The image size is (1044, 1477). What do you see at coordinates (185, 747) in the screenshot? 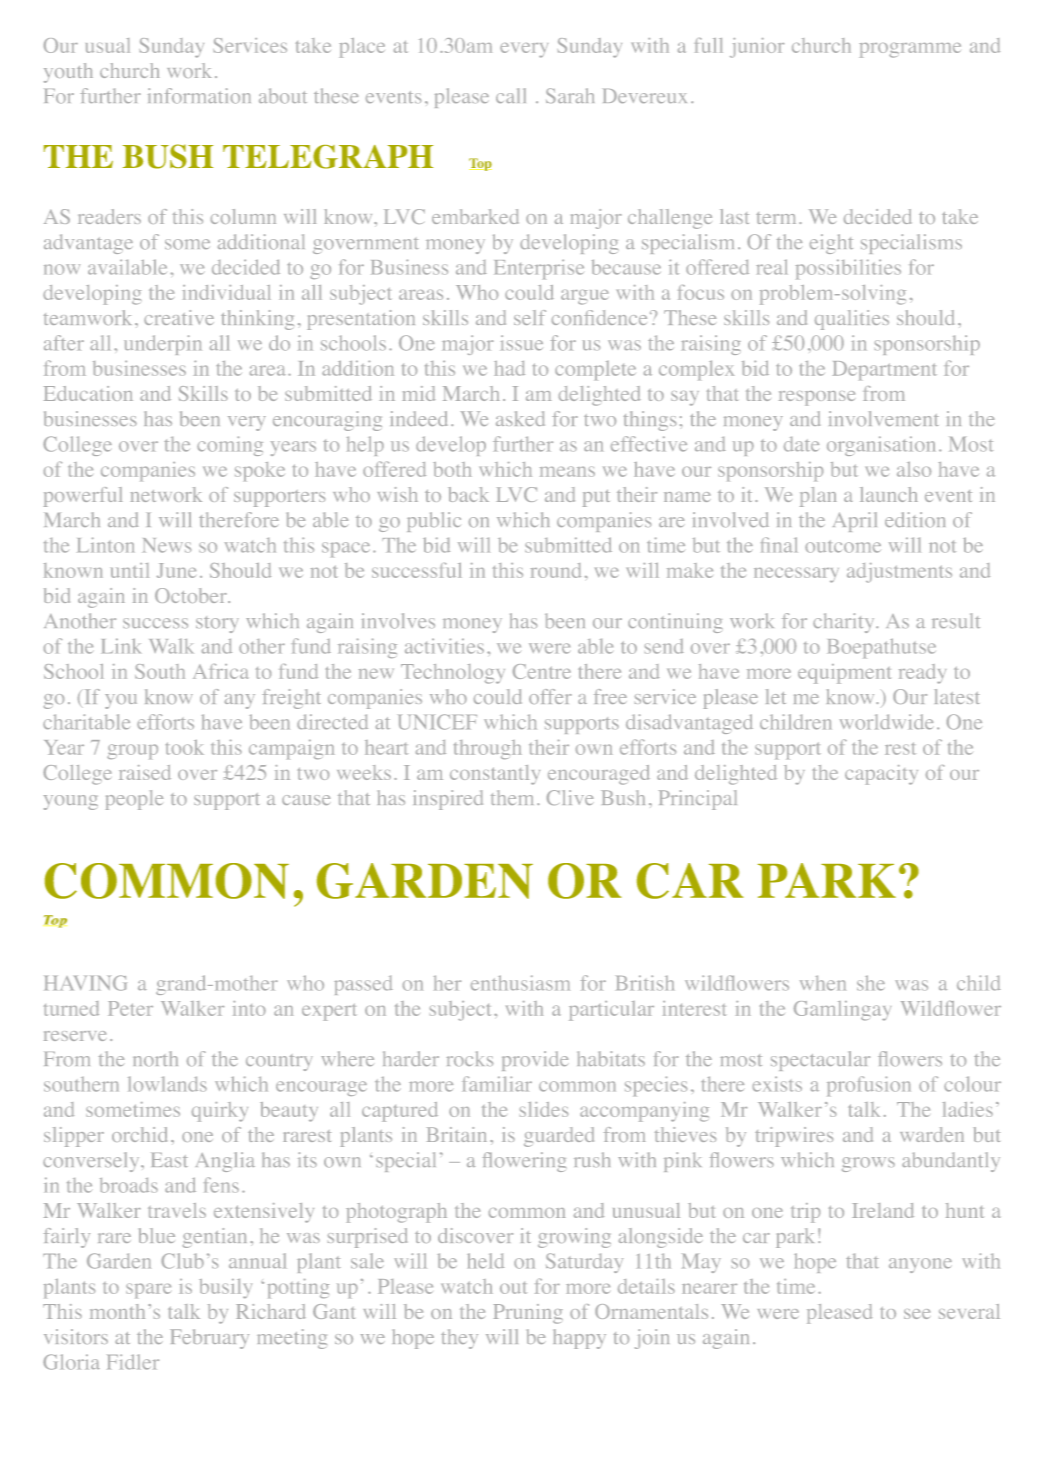
I see `took` at bounding box center [185, 747].
